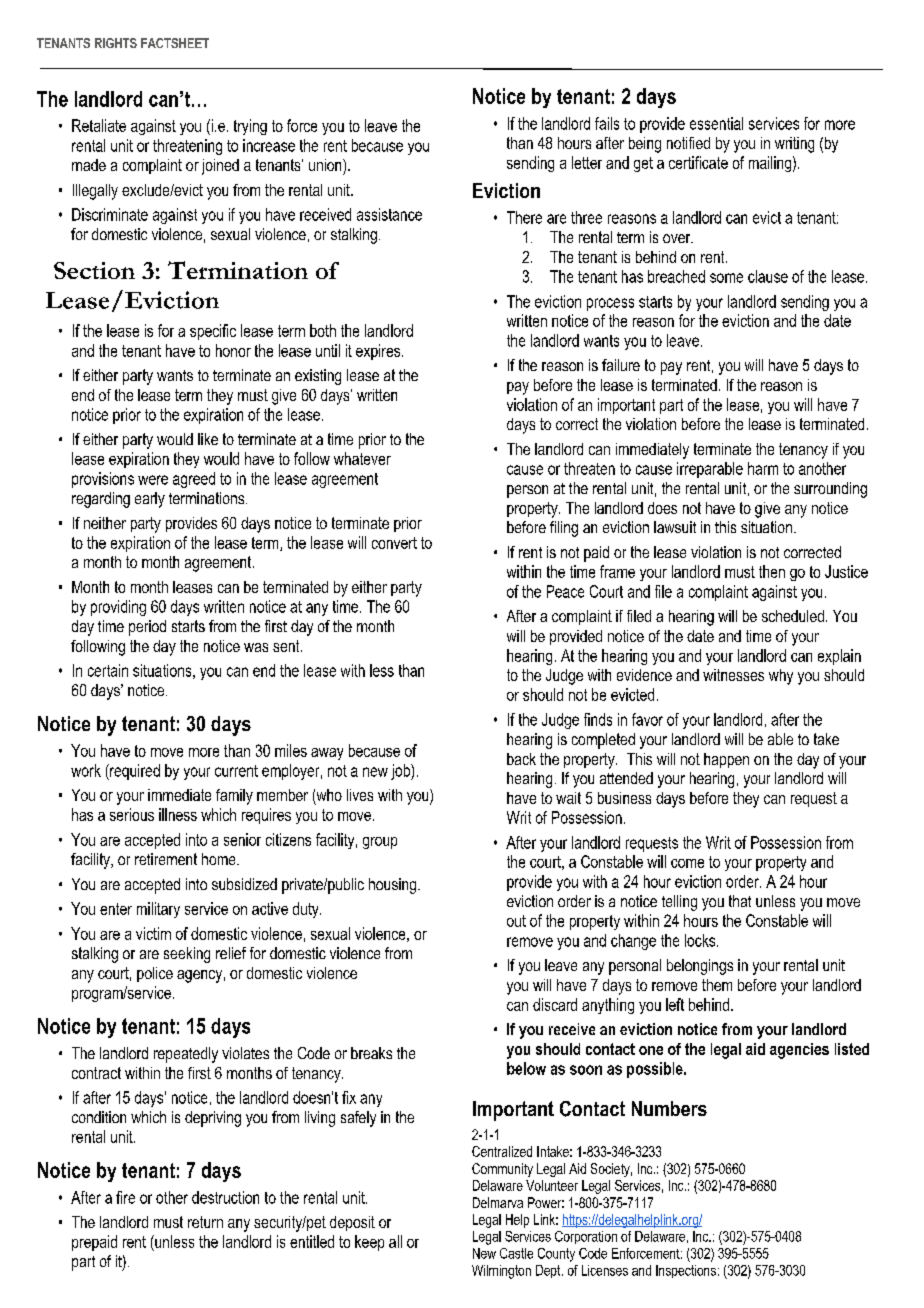 This image has height=1308, width=924. I want to click on out, so click(516, 921).
